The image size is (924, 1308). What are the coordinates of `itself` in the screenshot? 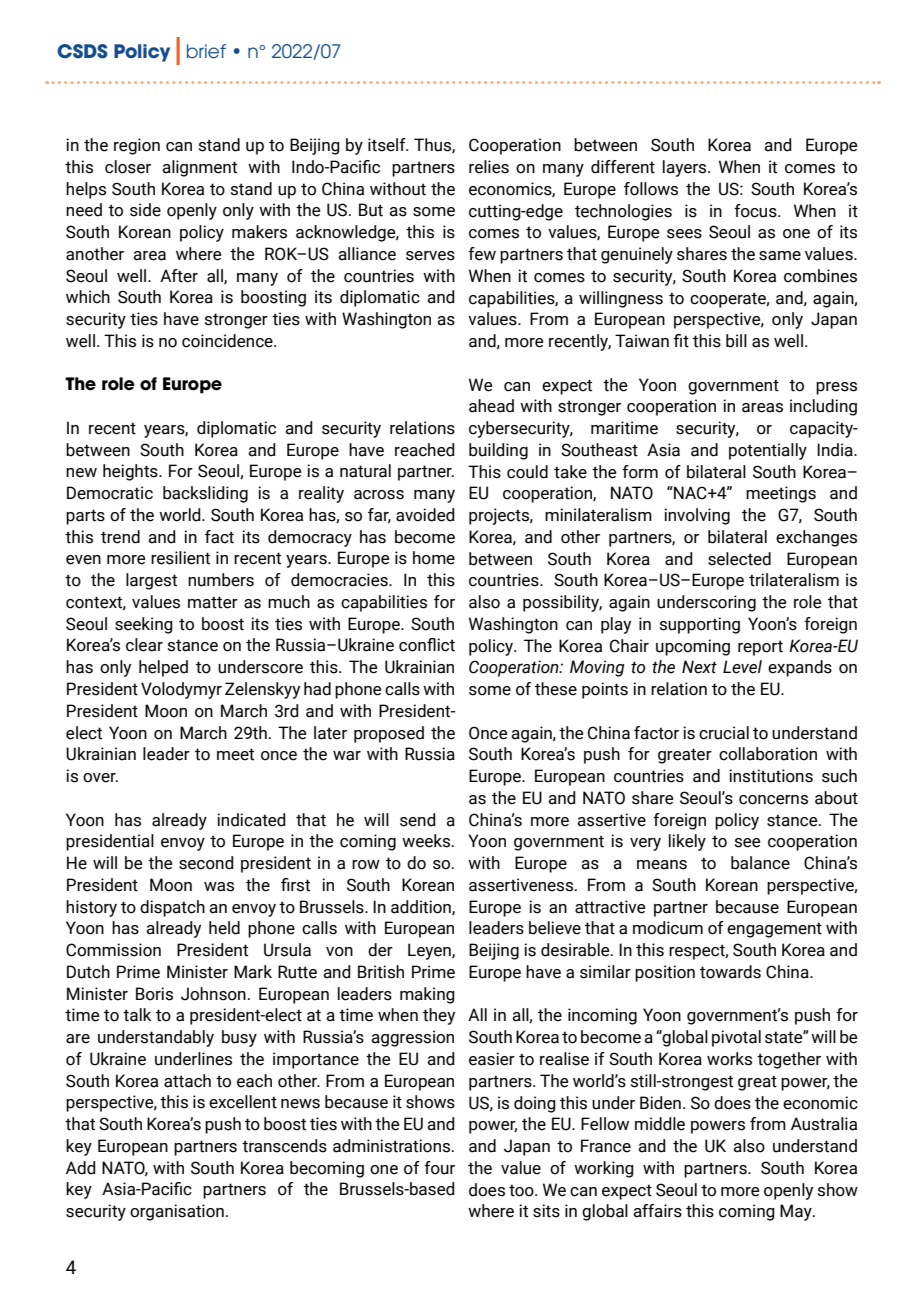 It's located at (388, 145).
